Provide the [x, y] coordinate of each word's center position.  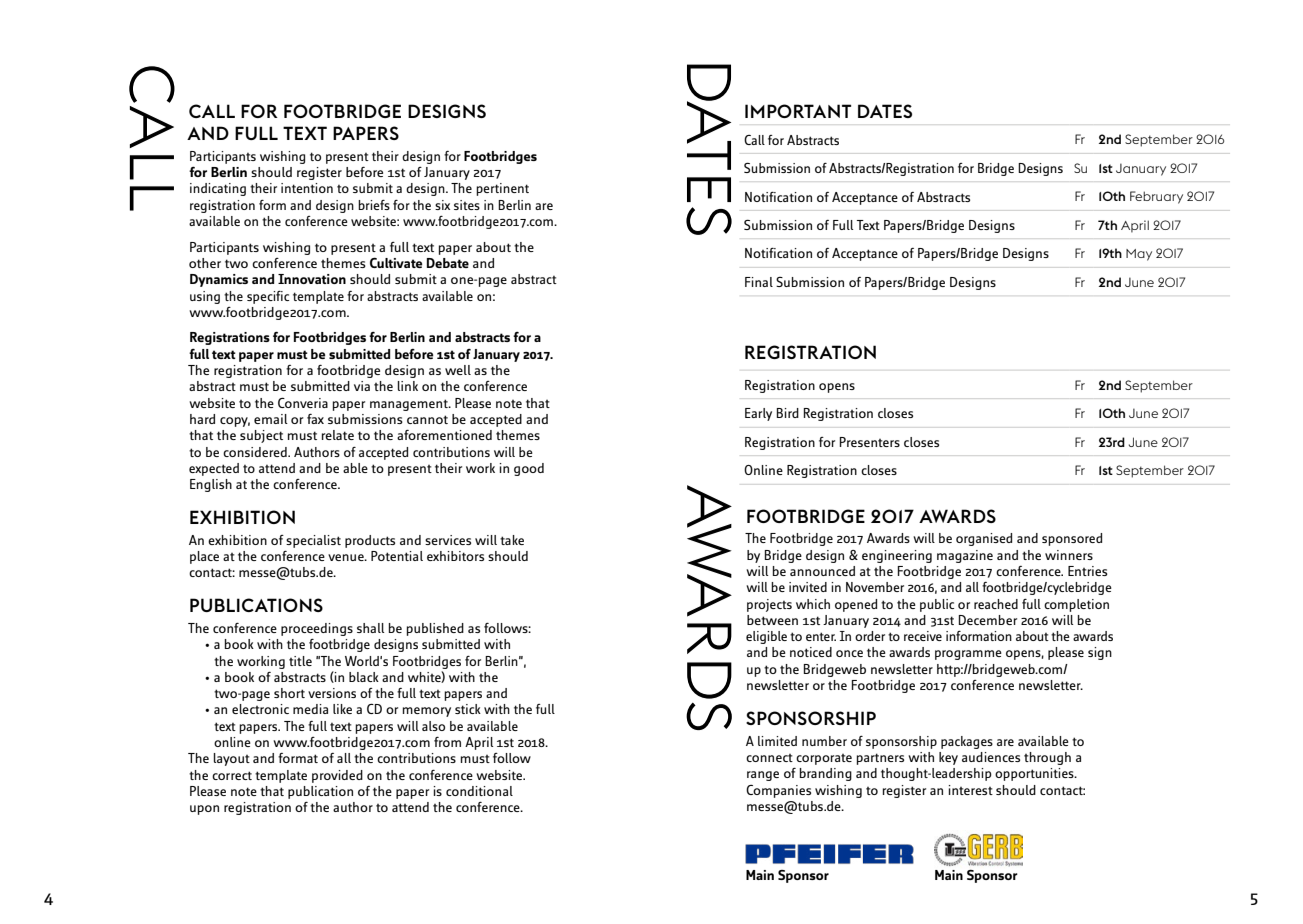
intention [307, 188]
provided [337, 776]
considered [256, 452]
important [798, 111]
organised [984, 539]
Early [758, 414]
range [763, 776]
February [1156, 197]
